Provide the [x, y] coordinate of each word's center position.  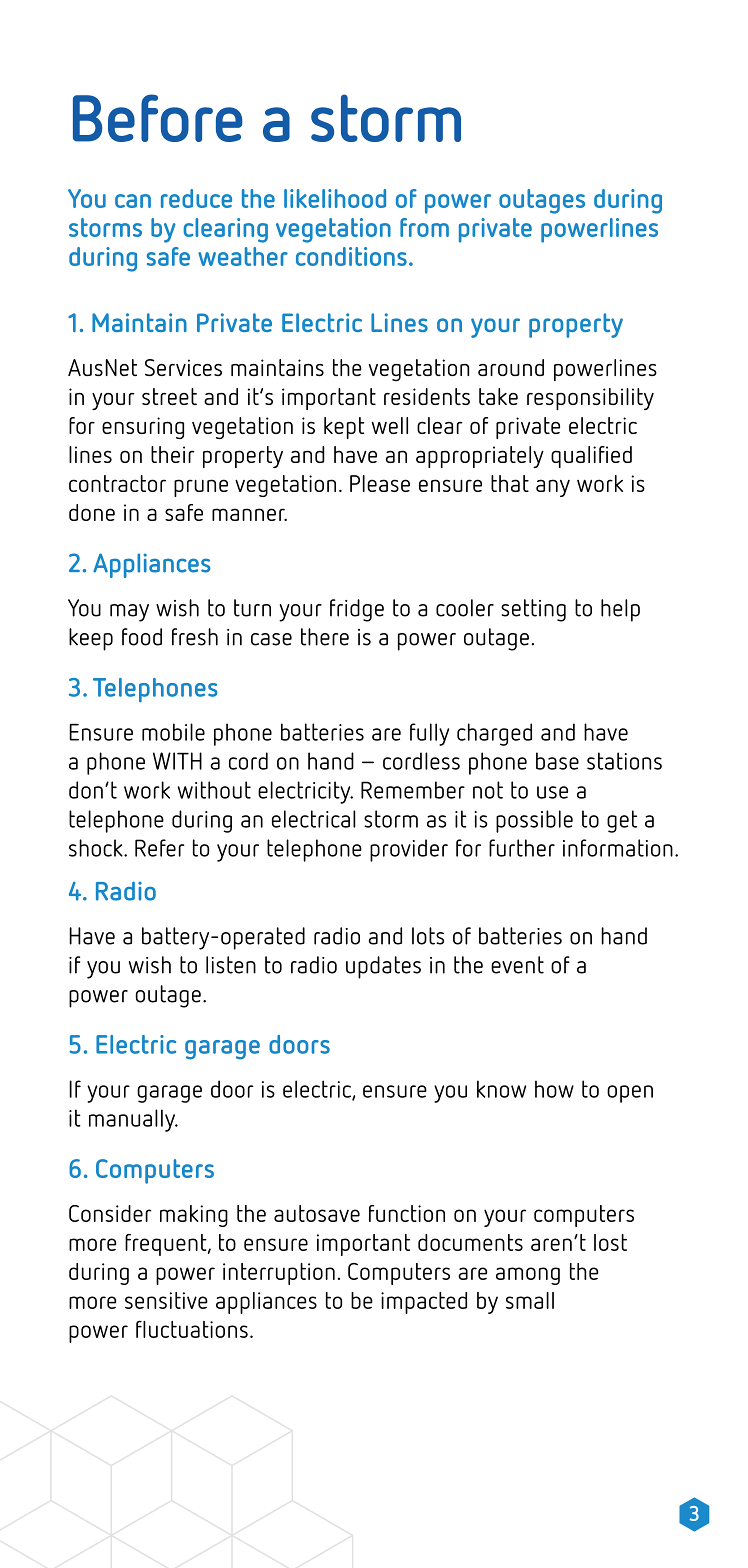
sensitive [166, 1300]
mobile [173, 732]
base [557, 761]
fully [429, 734]
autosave [317, 1213]
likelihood [335, 198]
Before [158, 118]
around [511, 367]
